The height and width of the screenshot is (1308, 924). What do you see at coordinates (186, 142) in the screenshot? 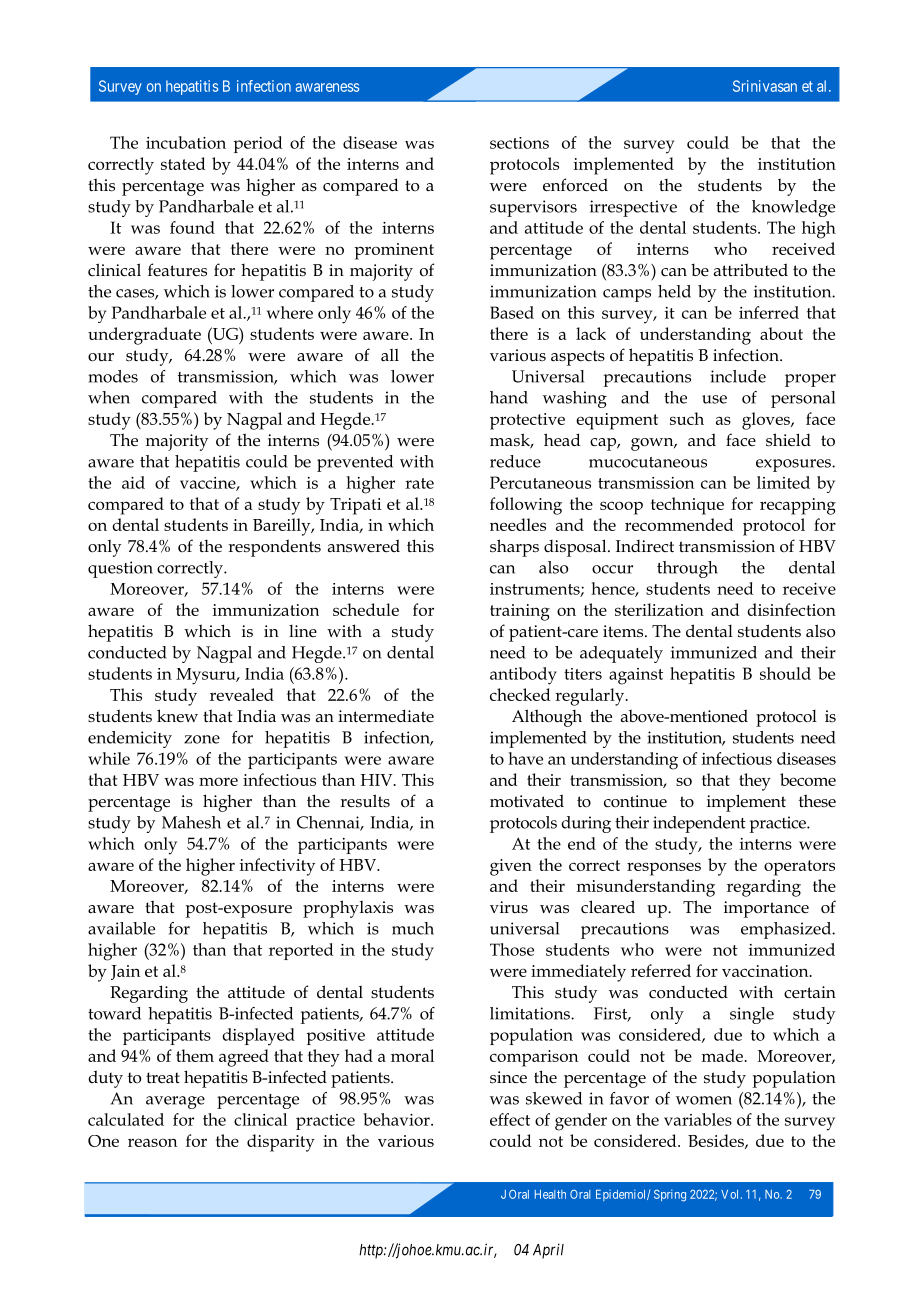
I see `incubation` at bounding box center [186, 142].
